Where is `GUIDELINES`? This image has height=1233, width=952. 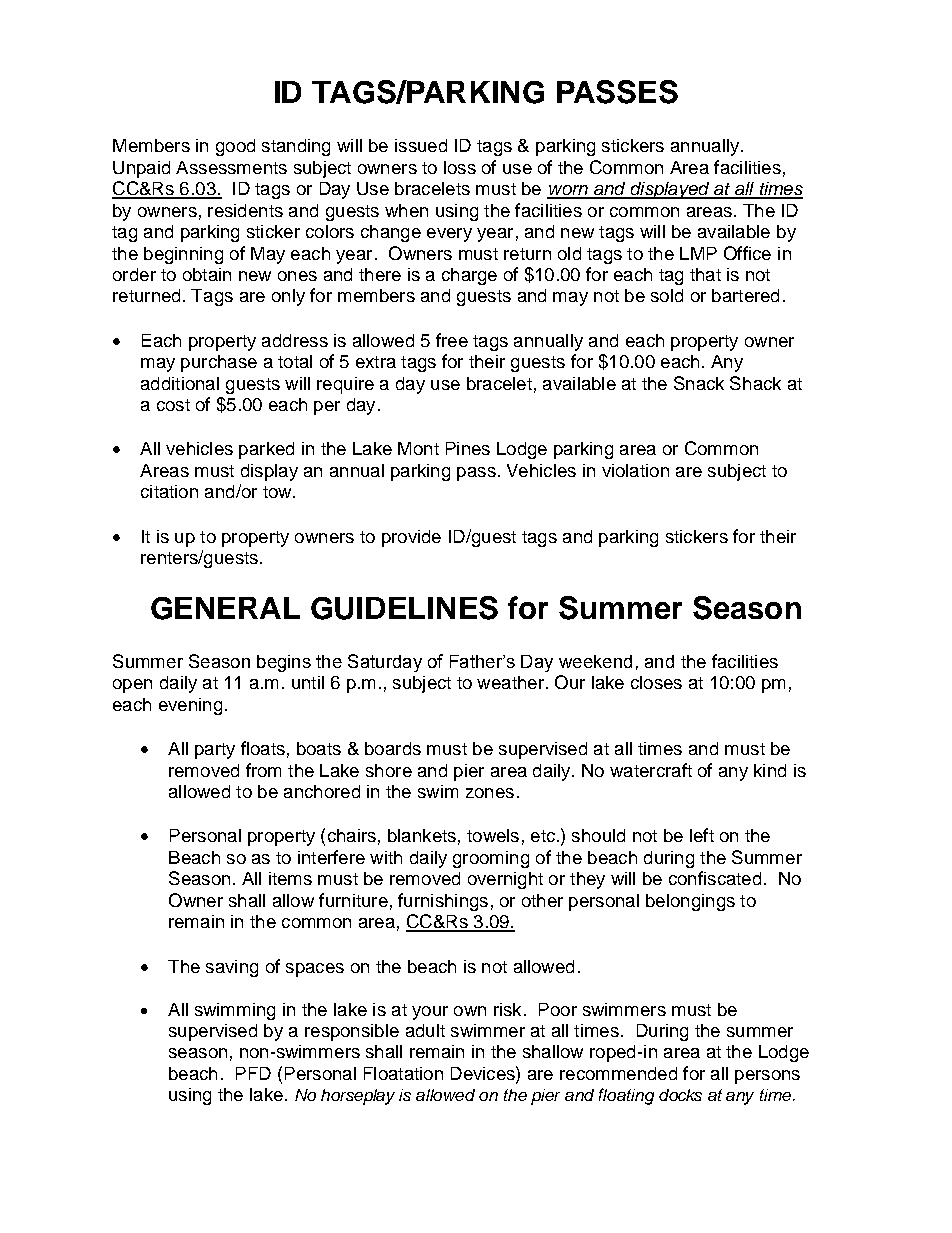
GUIDELINES is located at coordinates (404, 608).
